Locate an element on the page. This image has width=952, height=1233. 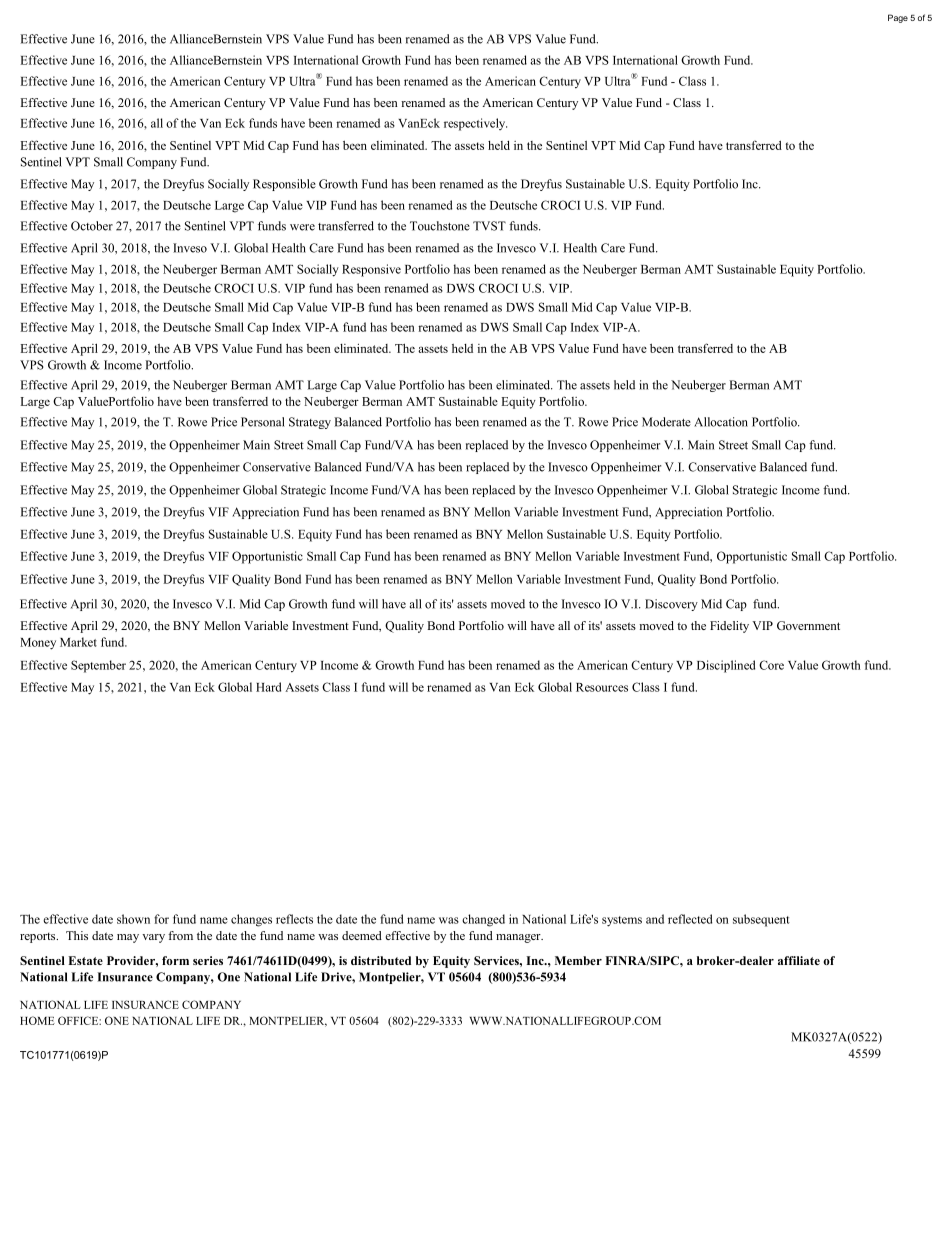
affiliate is located at coordinates (799, 960).
